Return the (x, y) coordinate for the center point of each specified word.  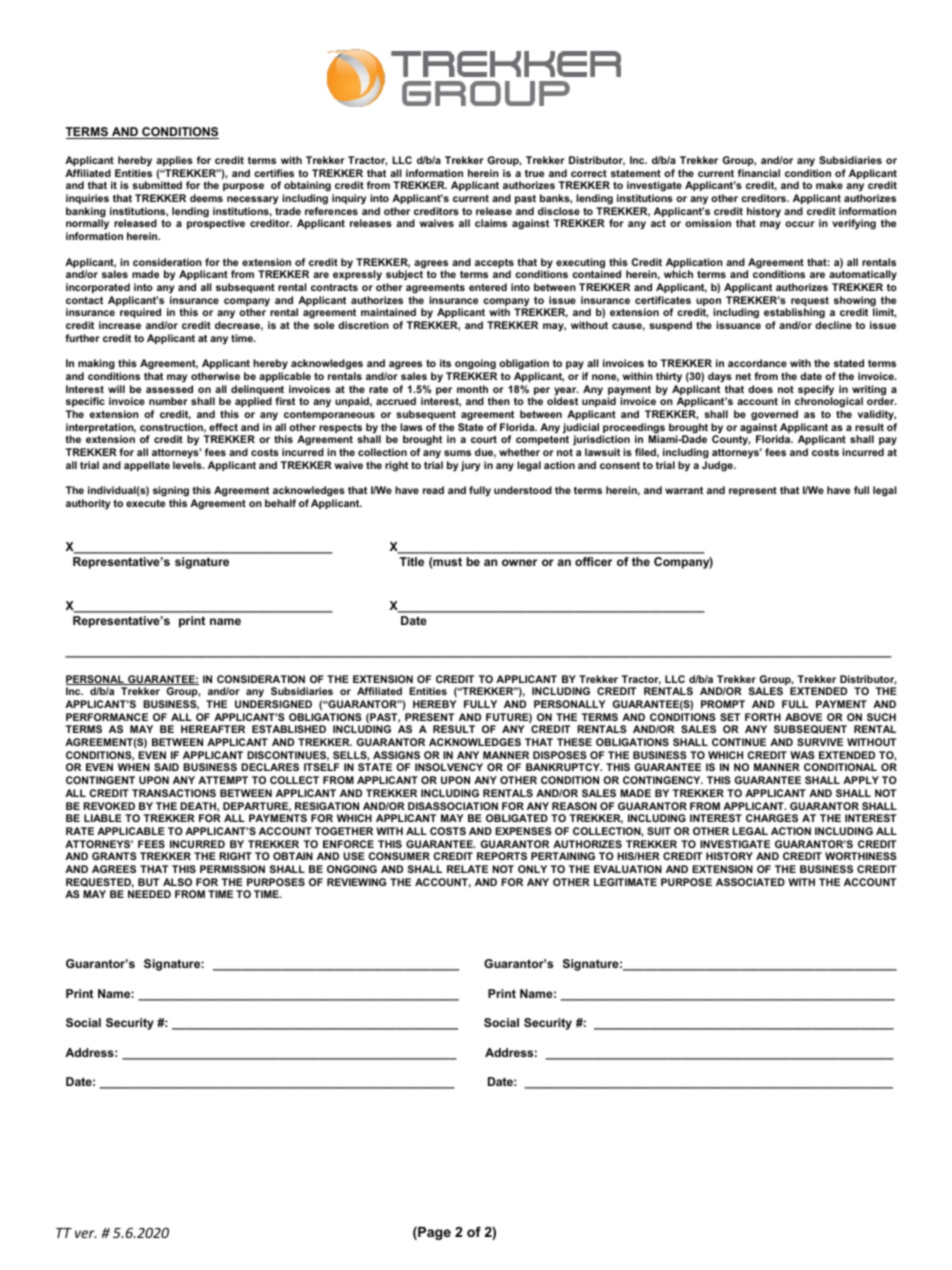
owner (519, 562)
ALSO (177, 882)
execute (145, 503)
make (829, 185)
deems (206, 198)
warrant (684, 490)
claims (491, 223)
